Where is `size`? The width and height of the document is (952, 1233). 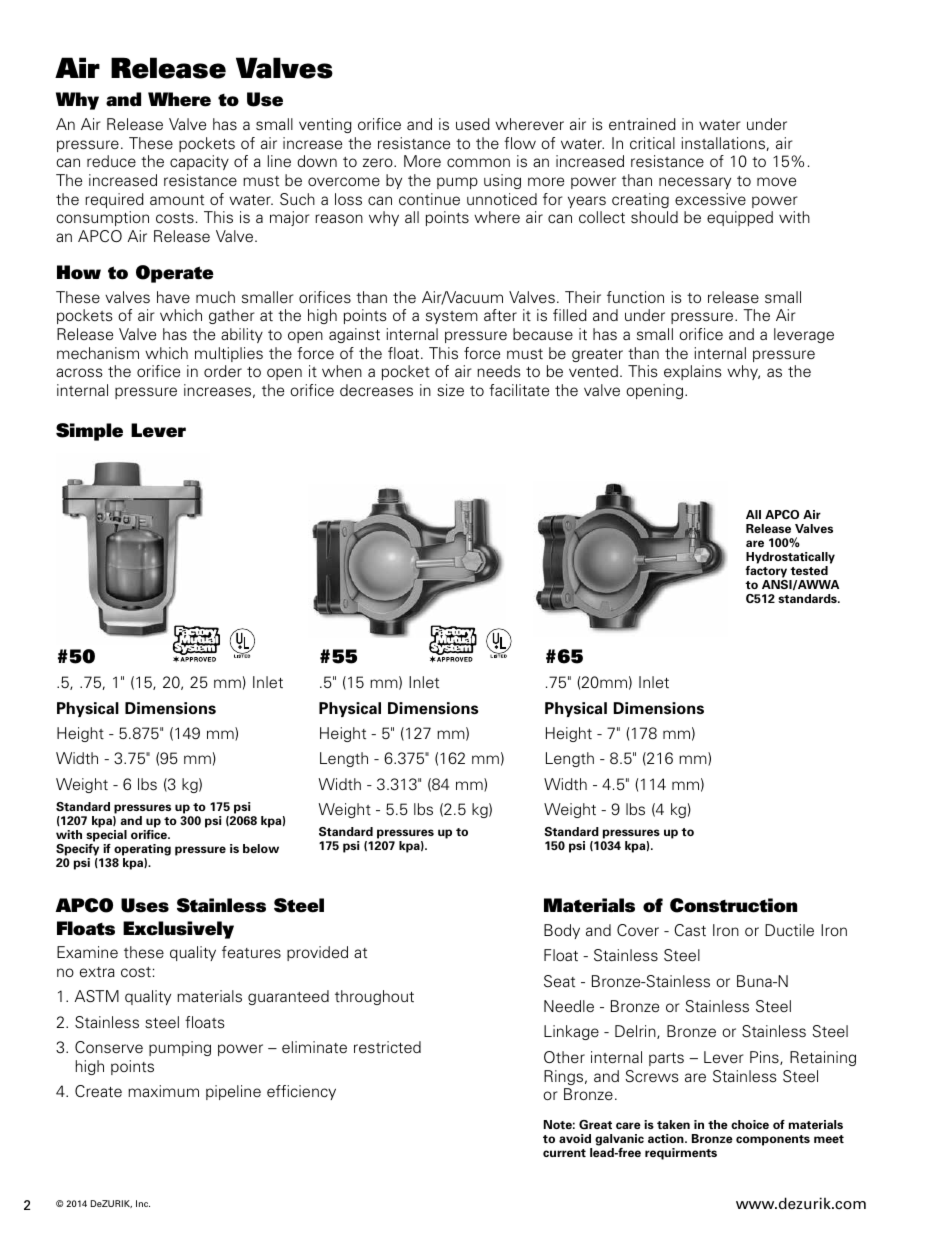
size is located at coordinates (450, 390).
